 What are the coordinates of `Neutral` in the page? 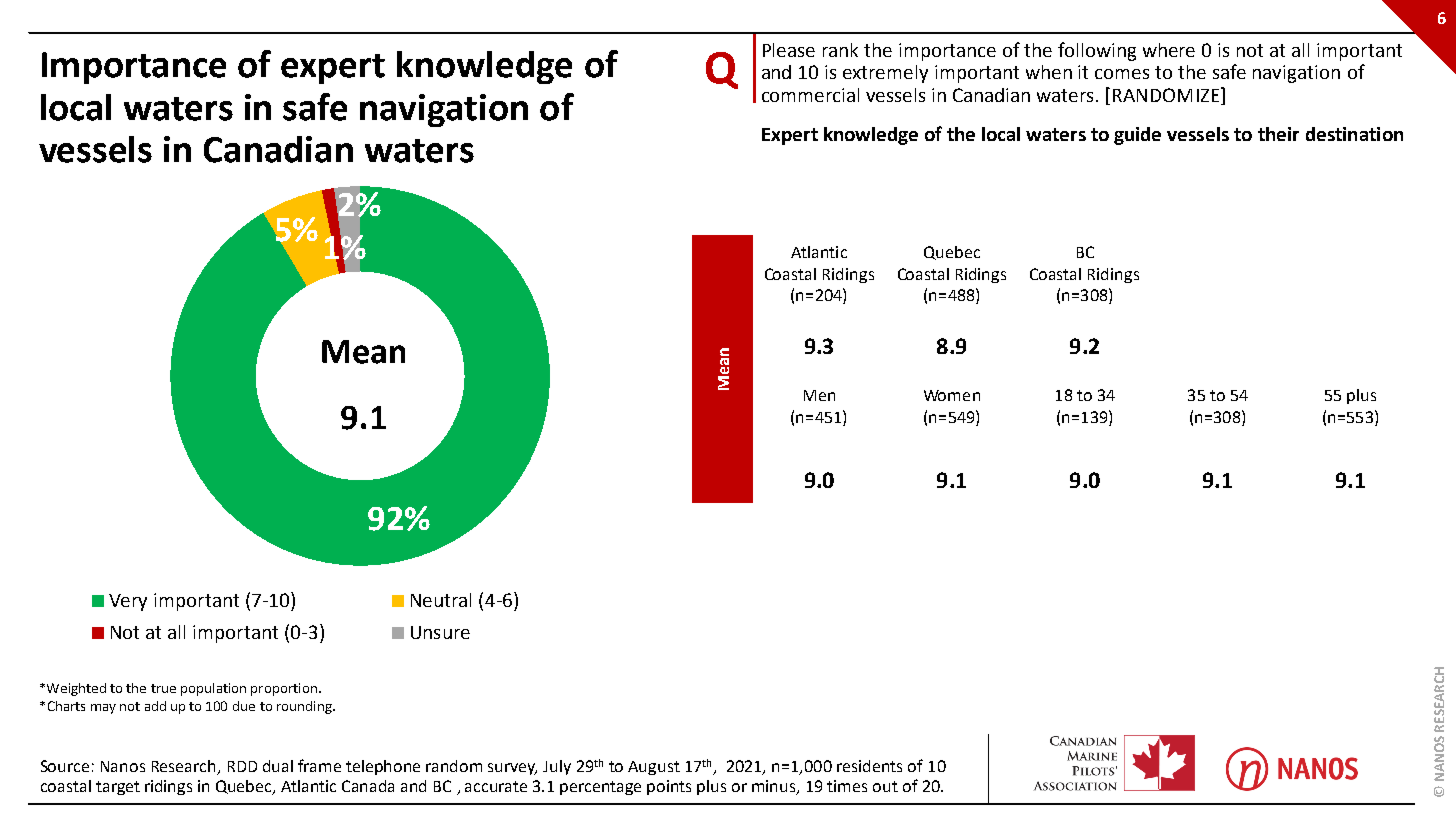 It's located at (441, 600).
